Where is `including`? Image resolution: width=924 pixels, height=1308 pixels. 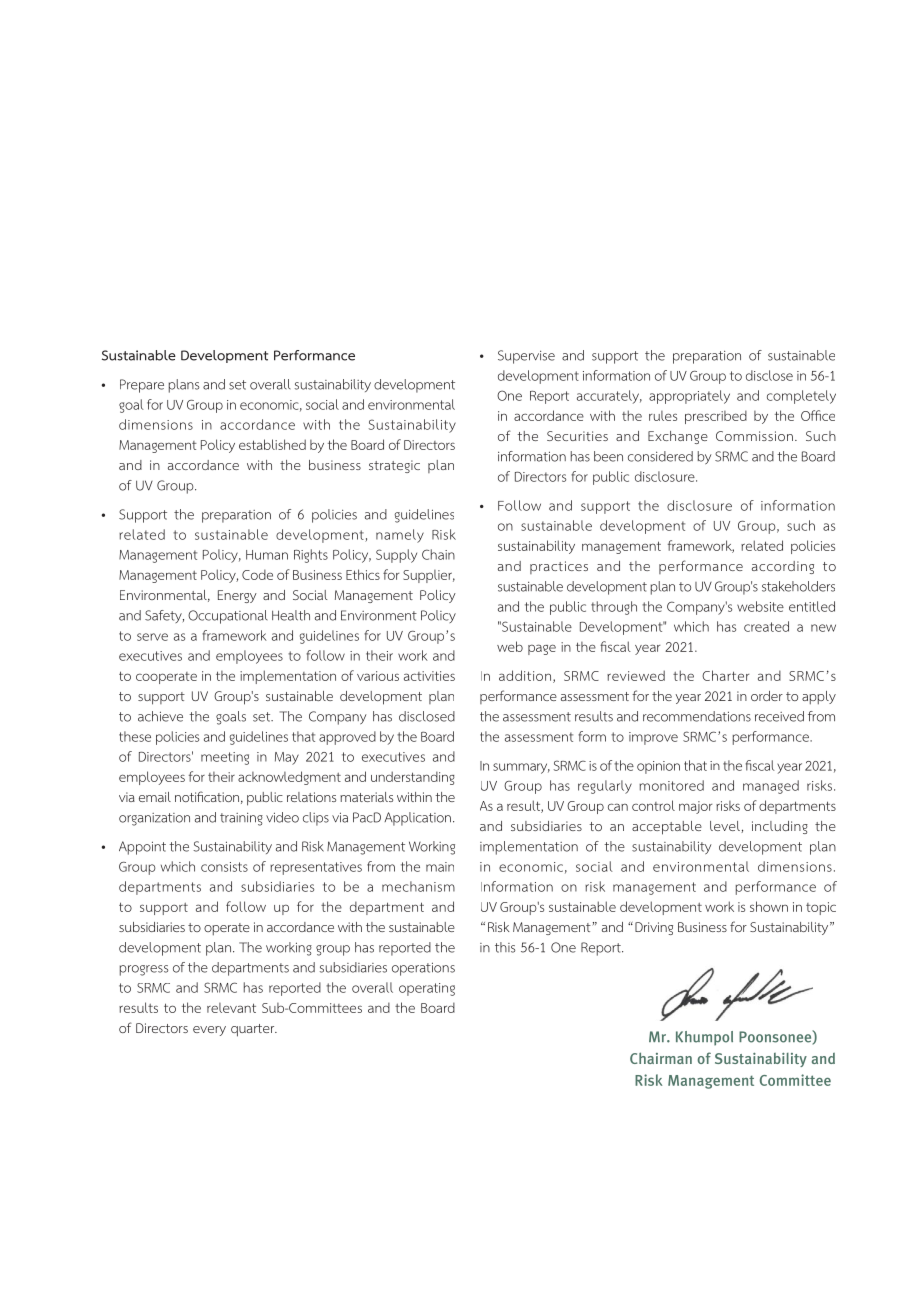 including is located at coordinates (780, 827).
